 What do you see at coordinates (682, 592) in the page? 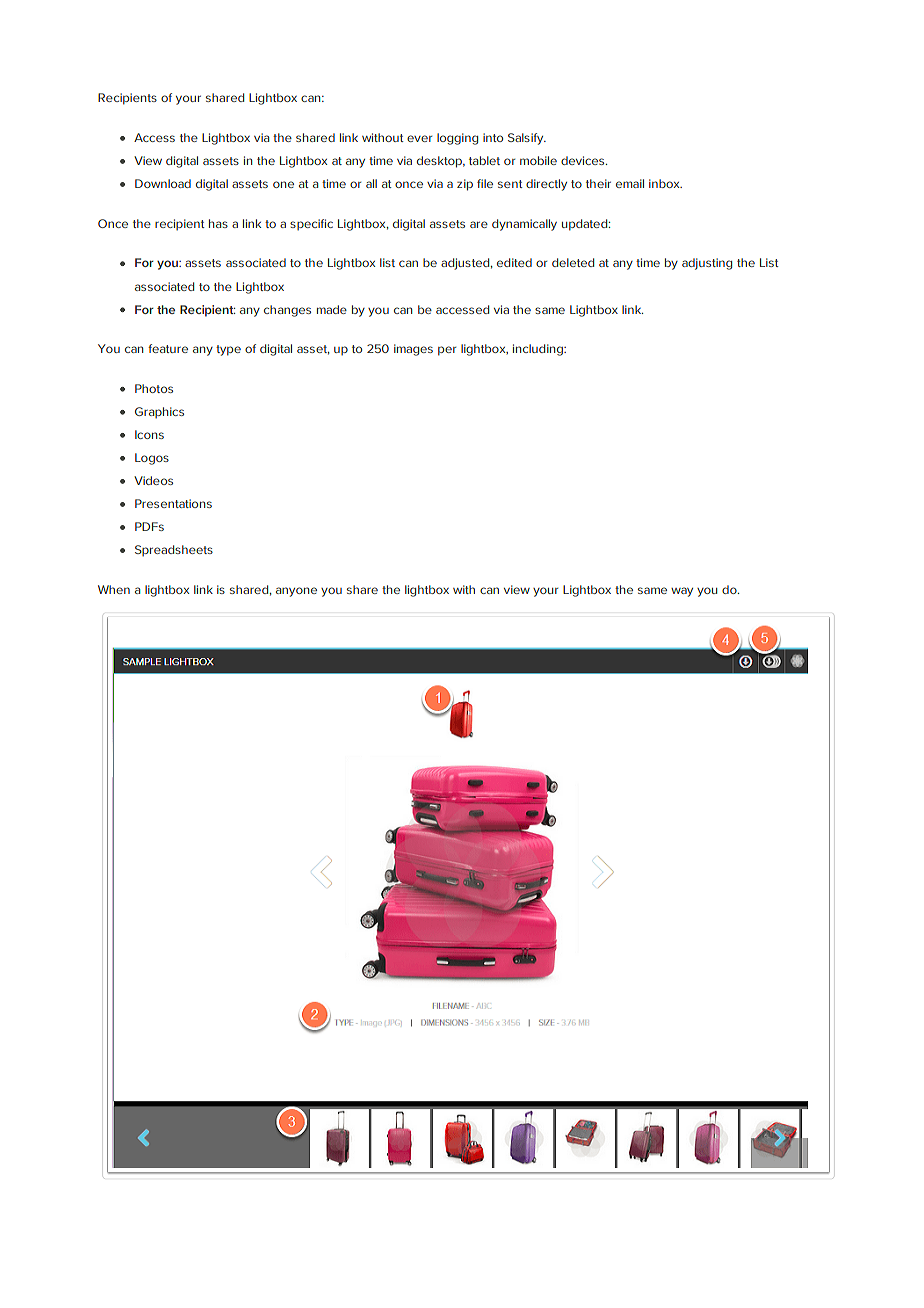
I see `way` at bounding box center [682, 592].
